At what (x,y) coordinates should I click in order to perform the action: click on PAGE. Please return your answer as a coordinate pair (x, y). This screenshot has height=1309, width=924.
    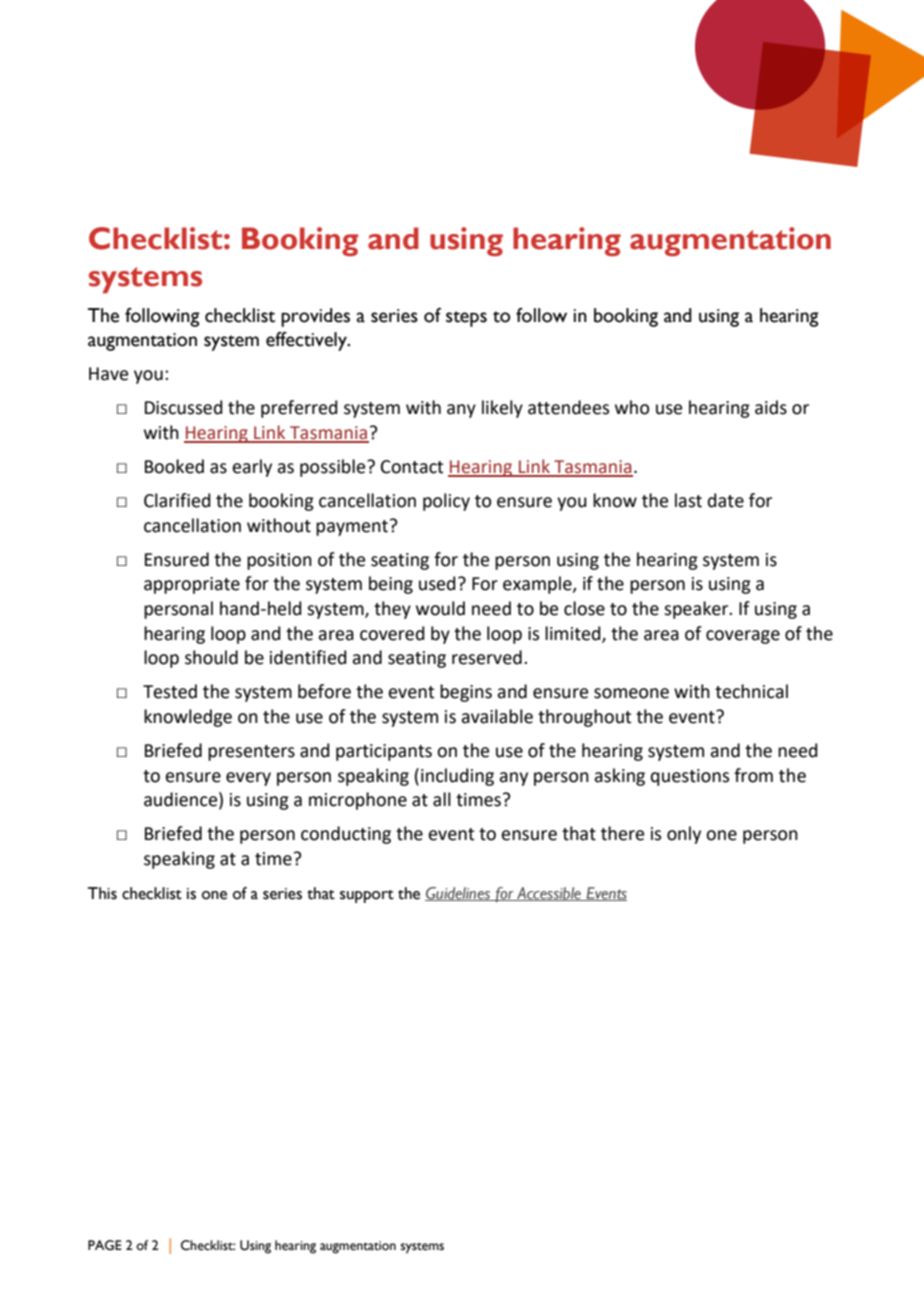
    Looking at the image, I should click on (105, 1245).
